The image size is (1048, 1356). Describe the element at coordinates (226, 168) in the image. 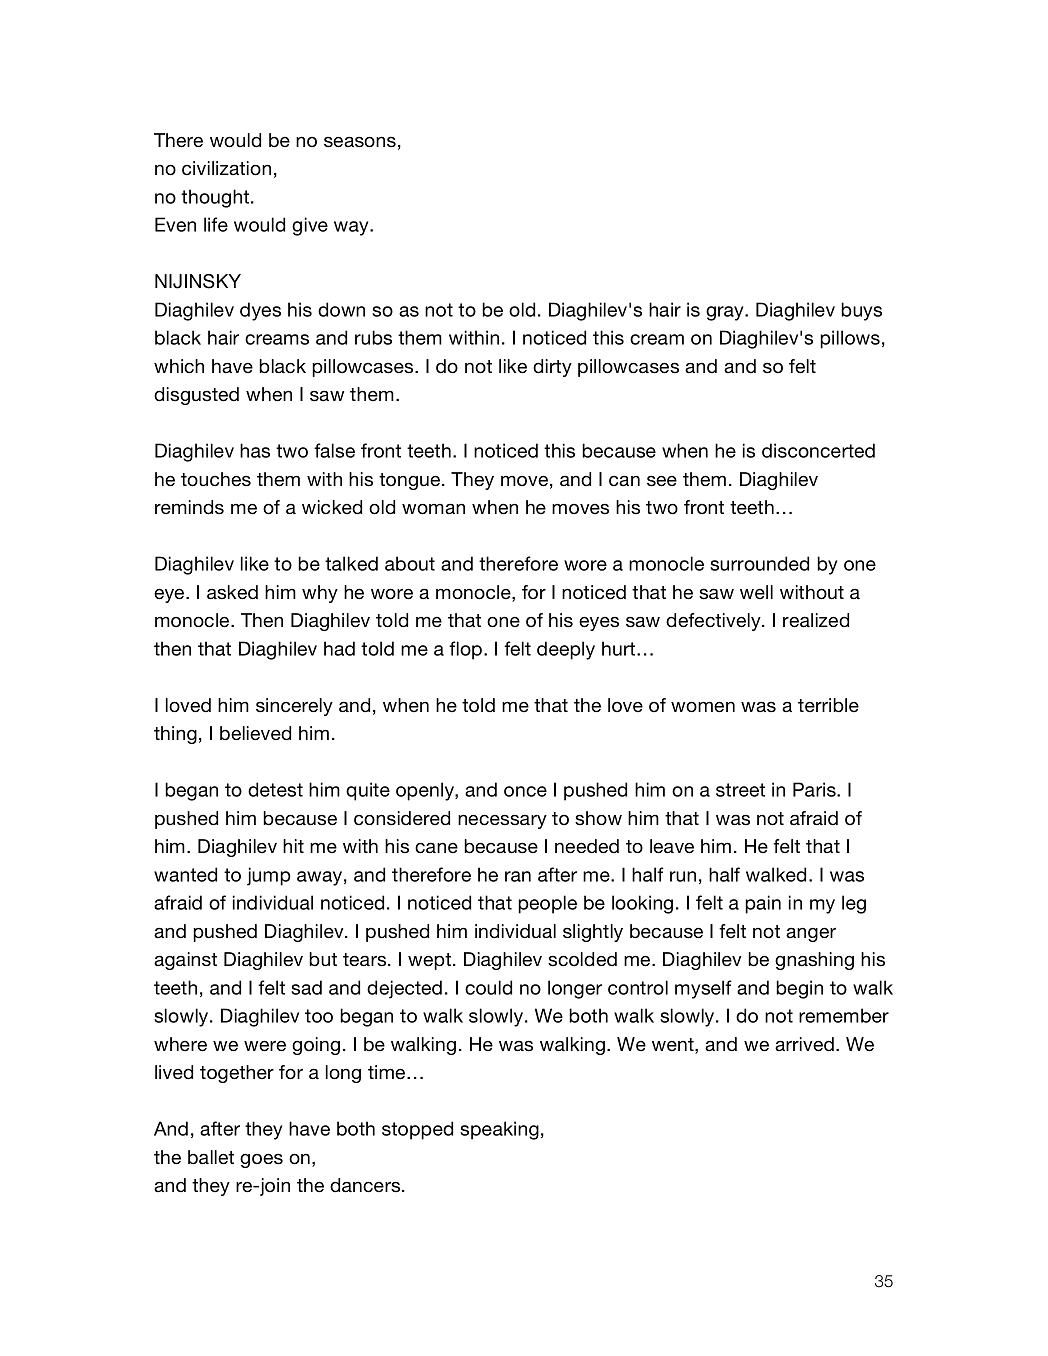

I see `civilization` at that location.
